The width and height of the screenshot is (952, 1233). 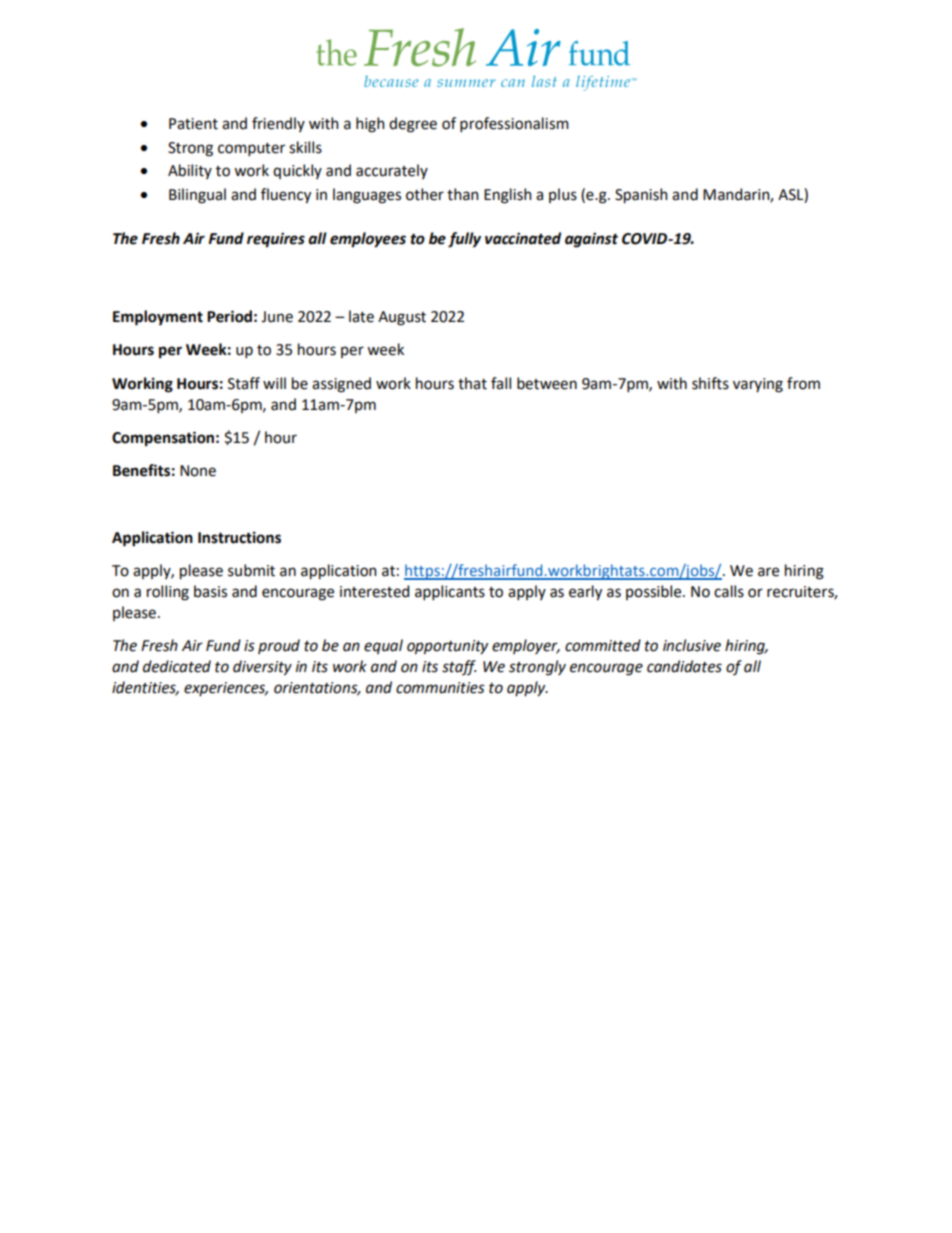 What do you see at coordinates (514, 124) in the screenshot?
I see `professionalism` at bounding box center [514, 124].
